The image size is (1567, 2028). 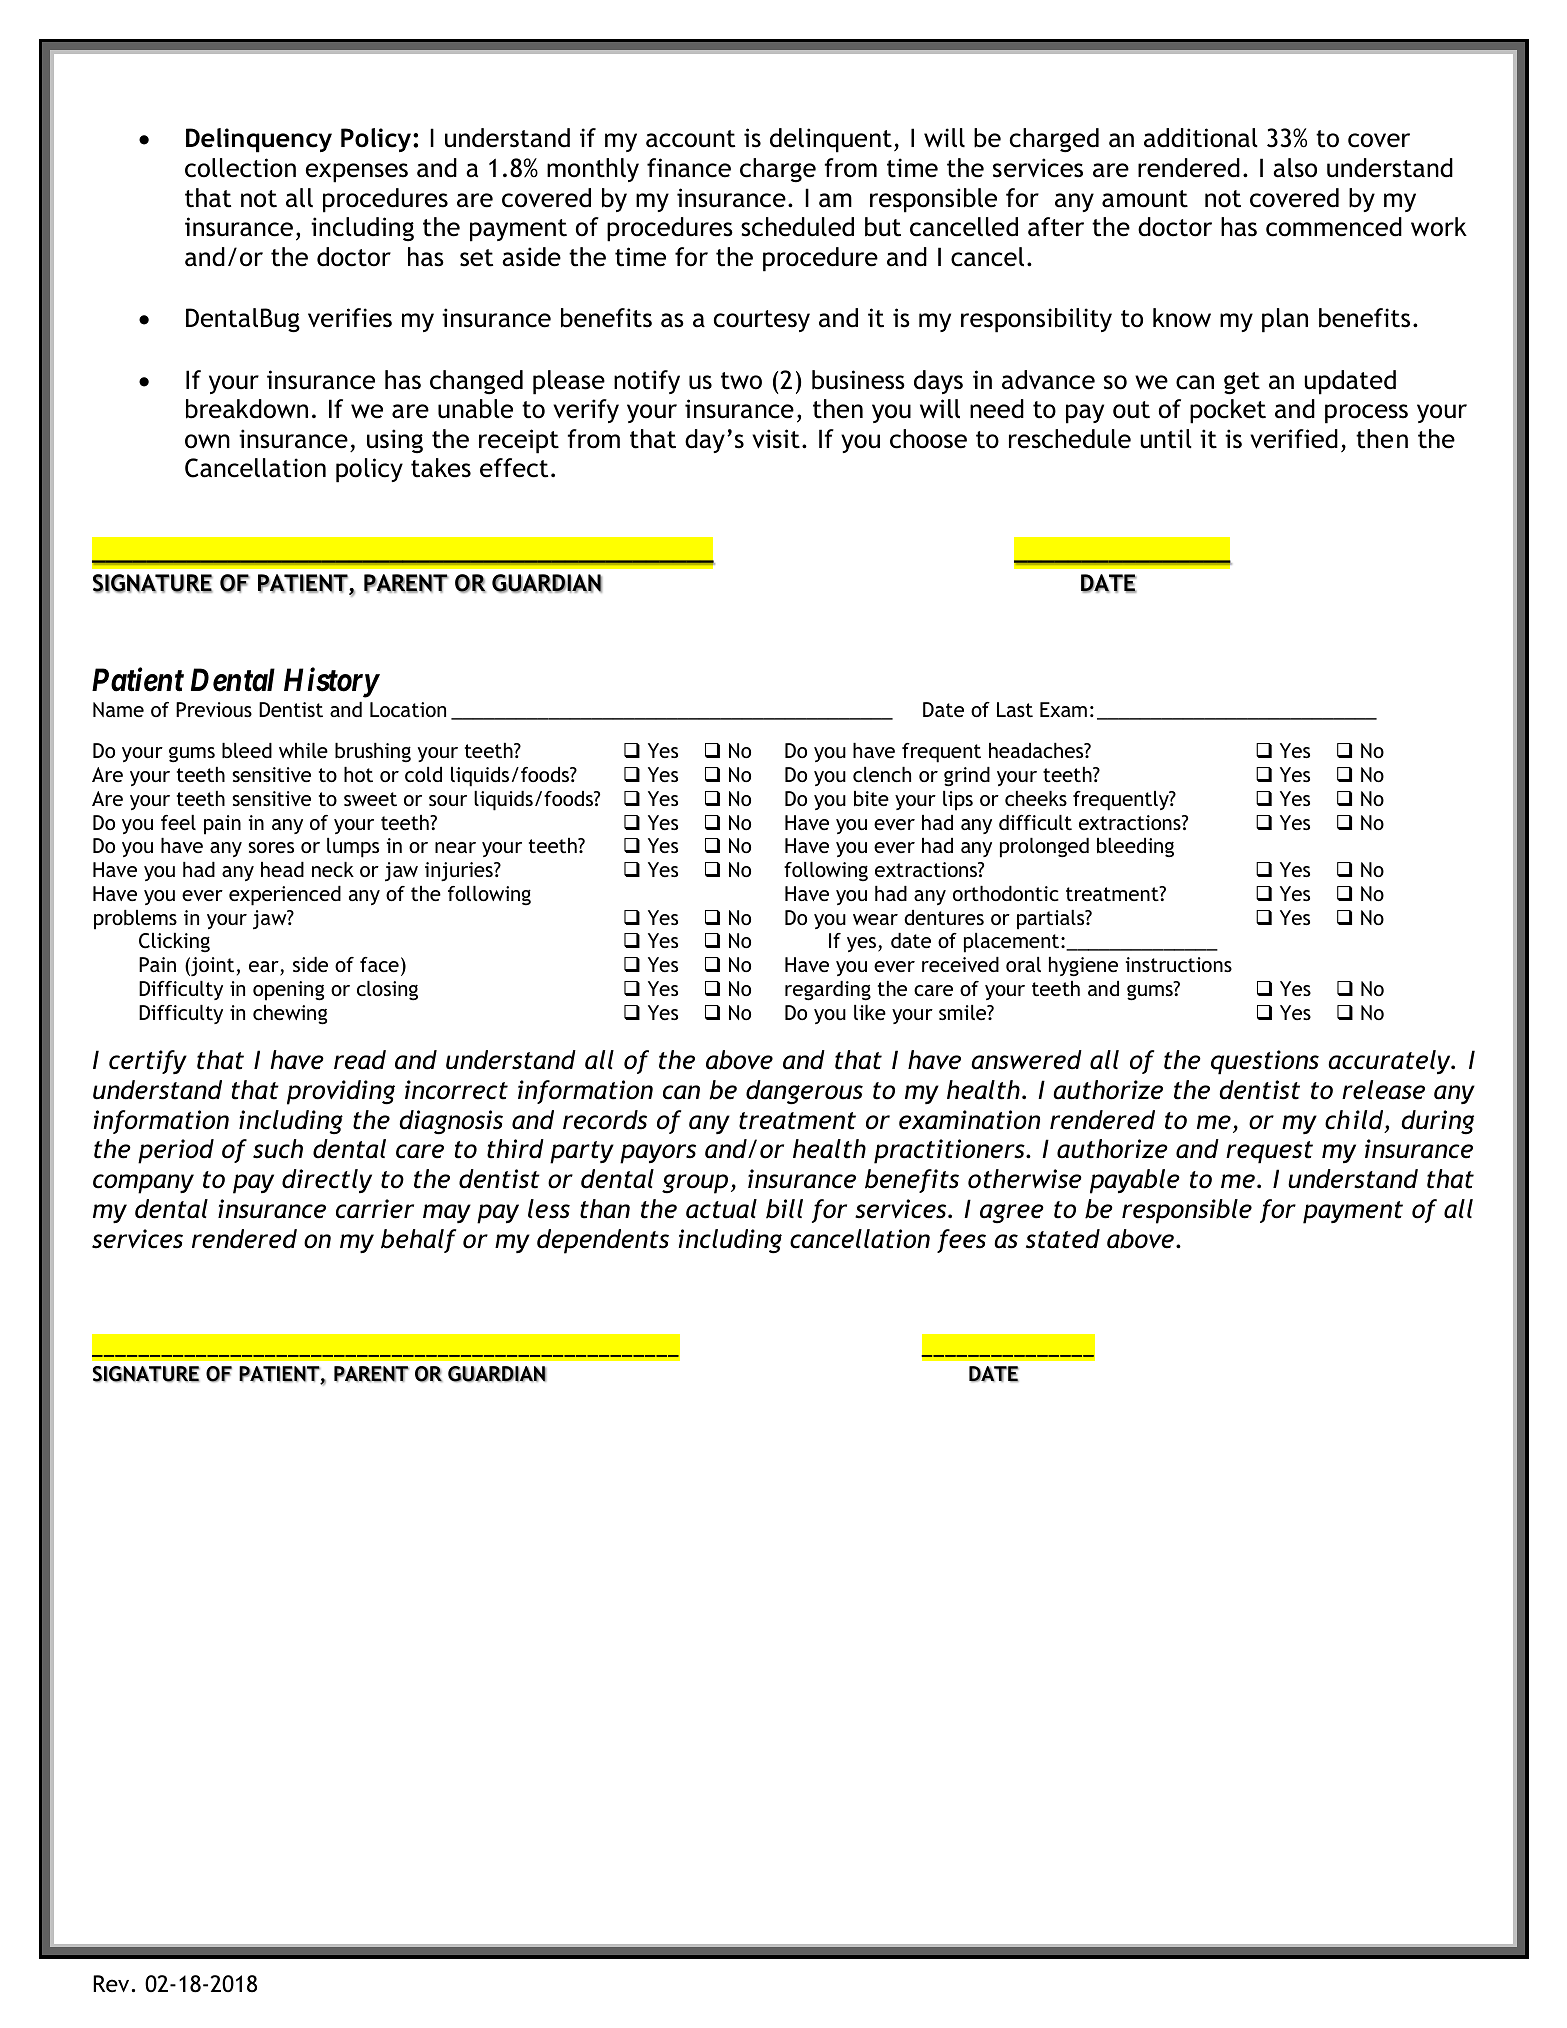 What do you see at coordinates (1044, 848) in the screenshot?
I see `prolonged` at bounding box center [1044, 848].
